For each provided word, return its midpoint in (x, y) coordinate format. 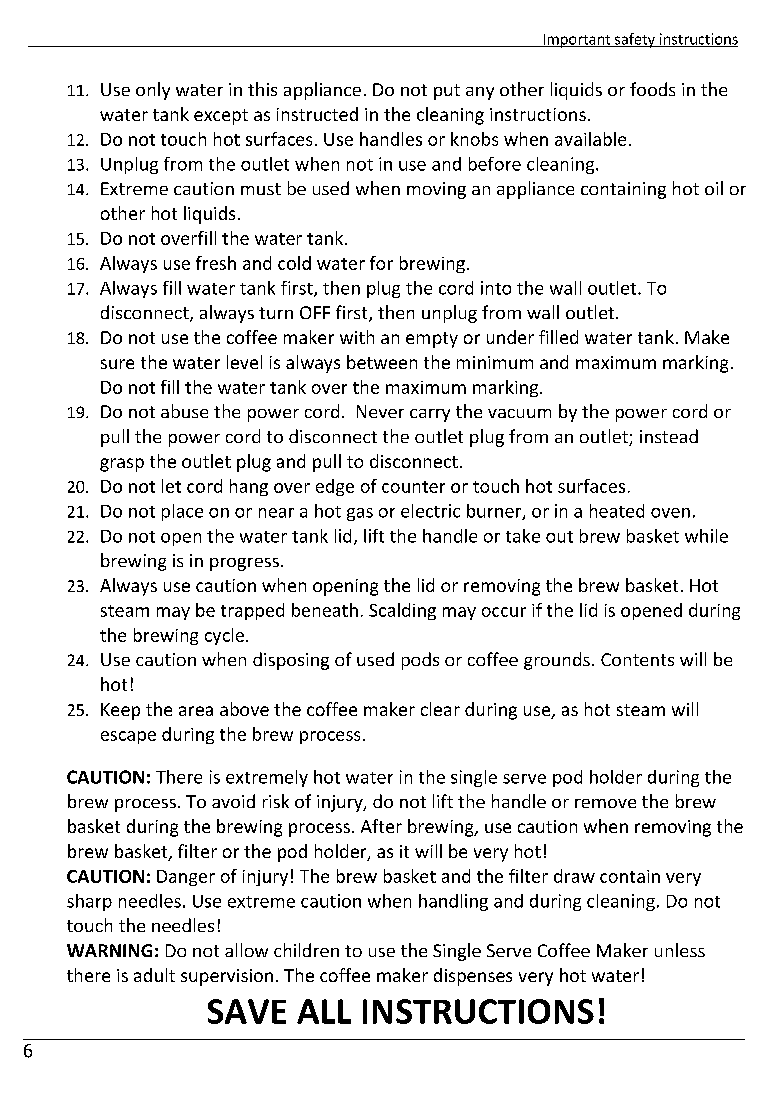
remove (605, 803)
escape (128, 737)
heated (617, 511)
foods (652, 89)
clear (440, 709)
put (447, 92)
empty (432, 340)
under (510, 337)
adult (154, 975)
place (182, 512)
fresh (216, 263)
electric (430, 511)
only (153, 91)
